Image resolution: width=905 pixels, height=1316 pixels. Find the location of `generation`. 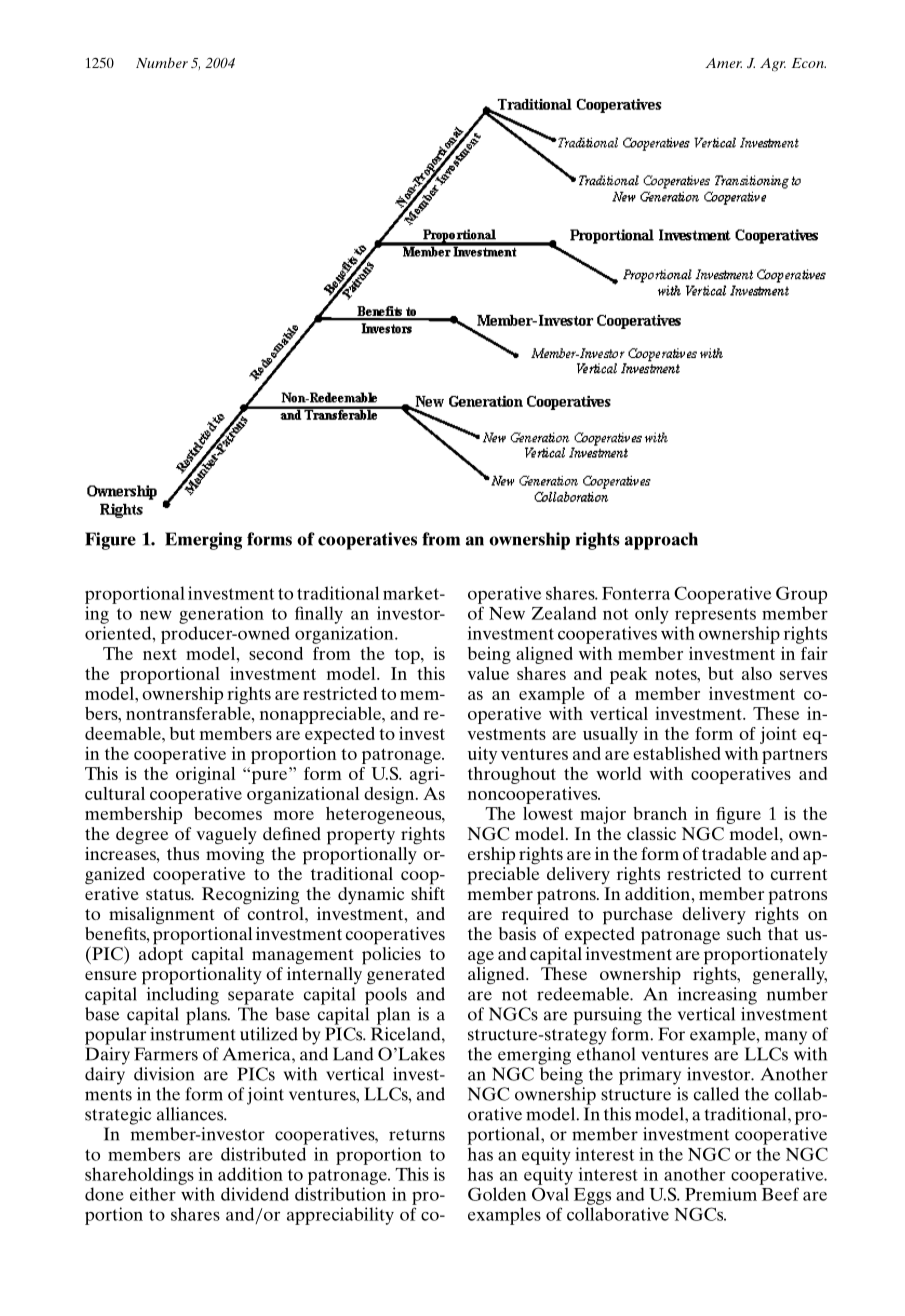

generation is located at coordinates (221, 615).
